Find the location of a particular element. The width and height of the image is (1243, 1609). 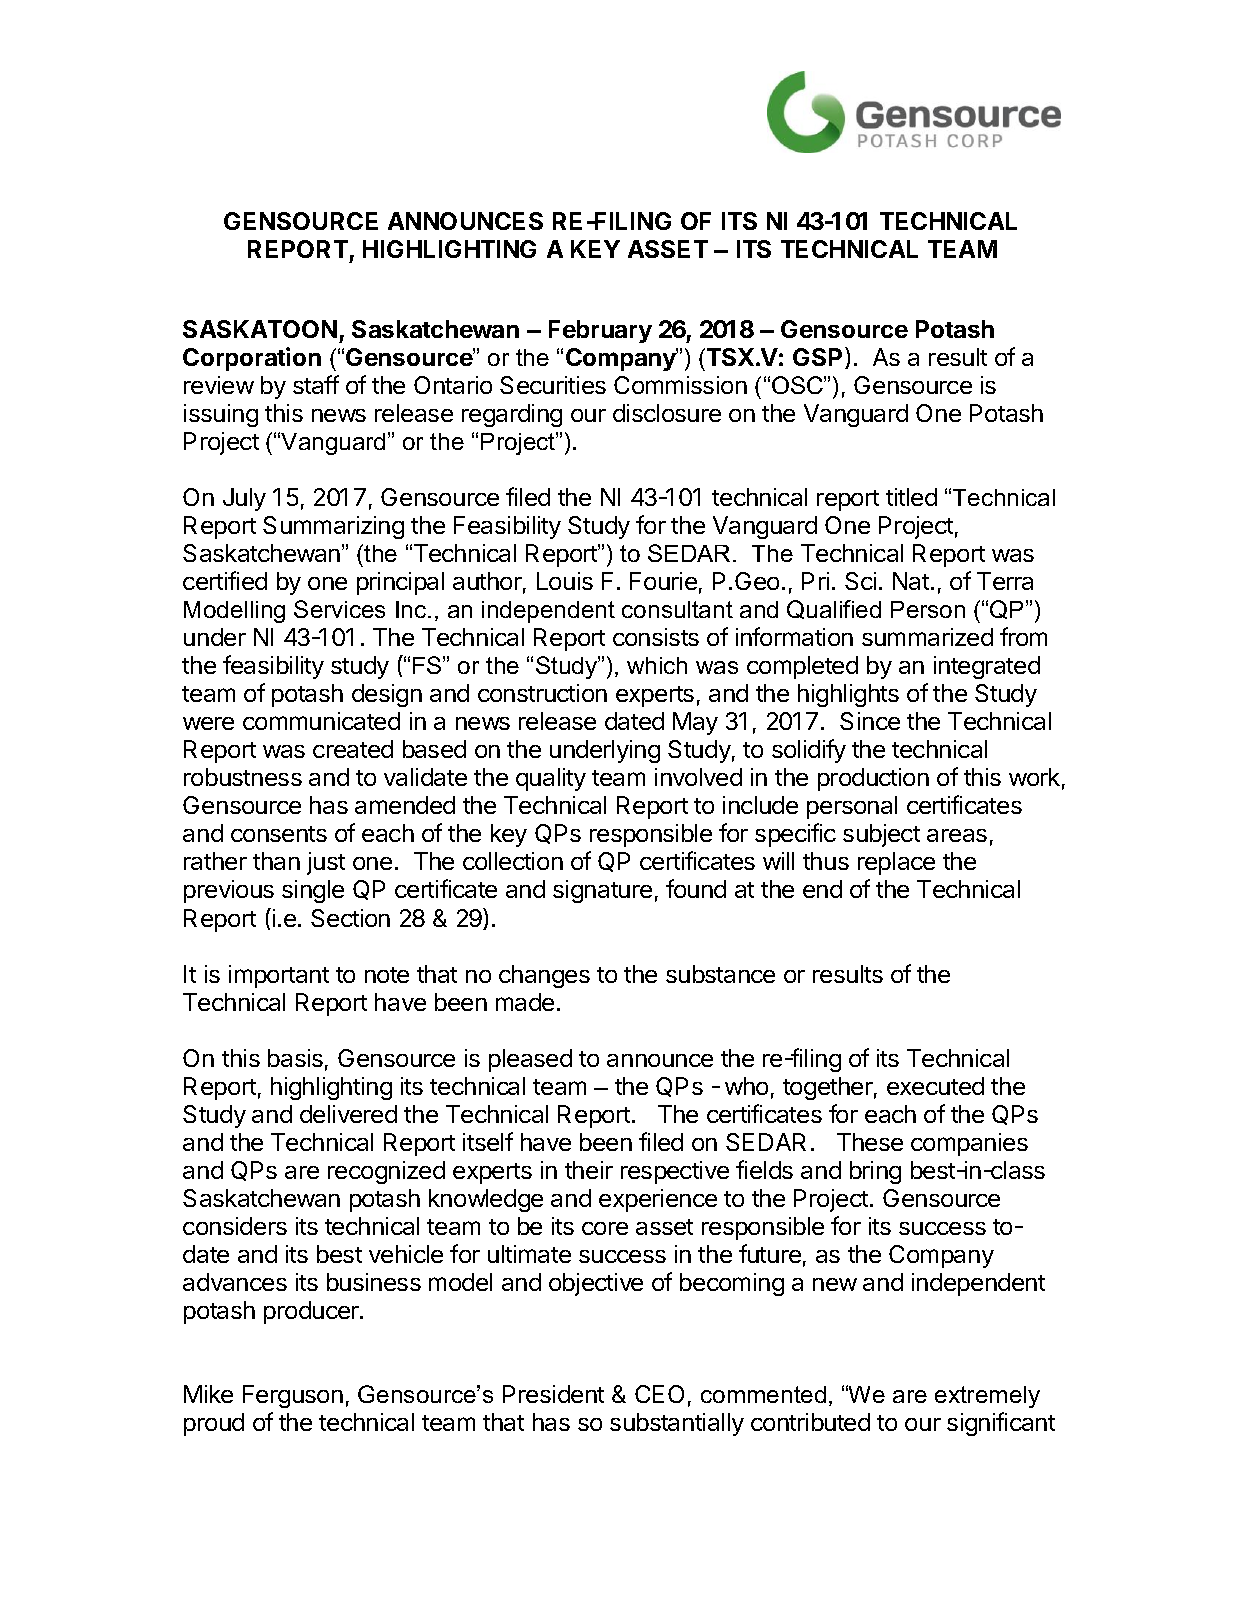

GSP is located at coordinates (817, 357).
